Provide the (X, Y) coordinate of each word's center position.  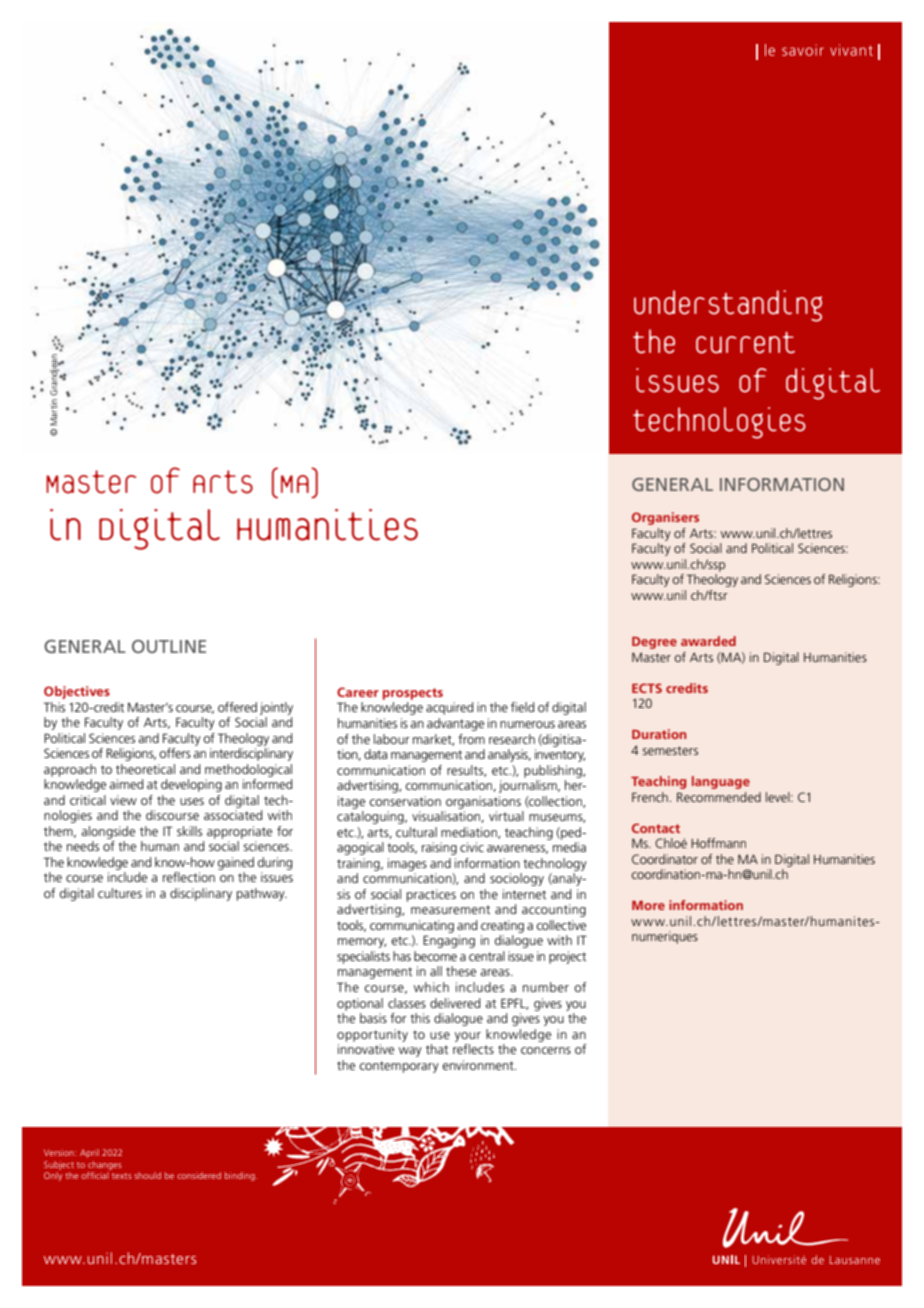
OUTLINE (169, 646)
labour (392, 739)
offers (175, 753)
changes (105, 1165)
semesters (670, 750)
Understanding (728, 306)
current (745, 343)
